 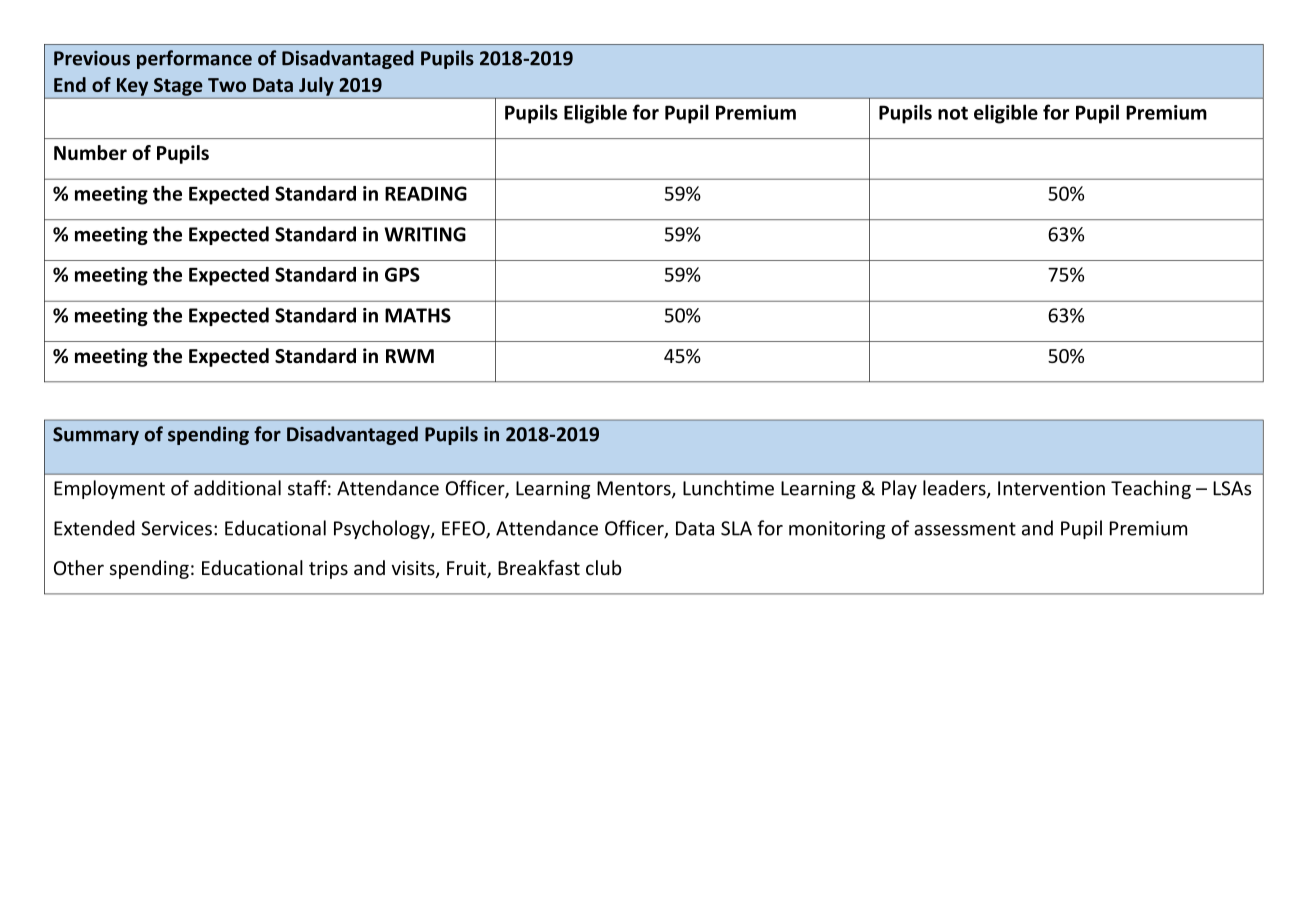 What do you see at coordinates (227, 85) in the screenshot?
I see `Two` at bounding box center [227, 85].
